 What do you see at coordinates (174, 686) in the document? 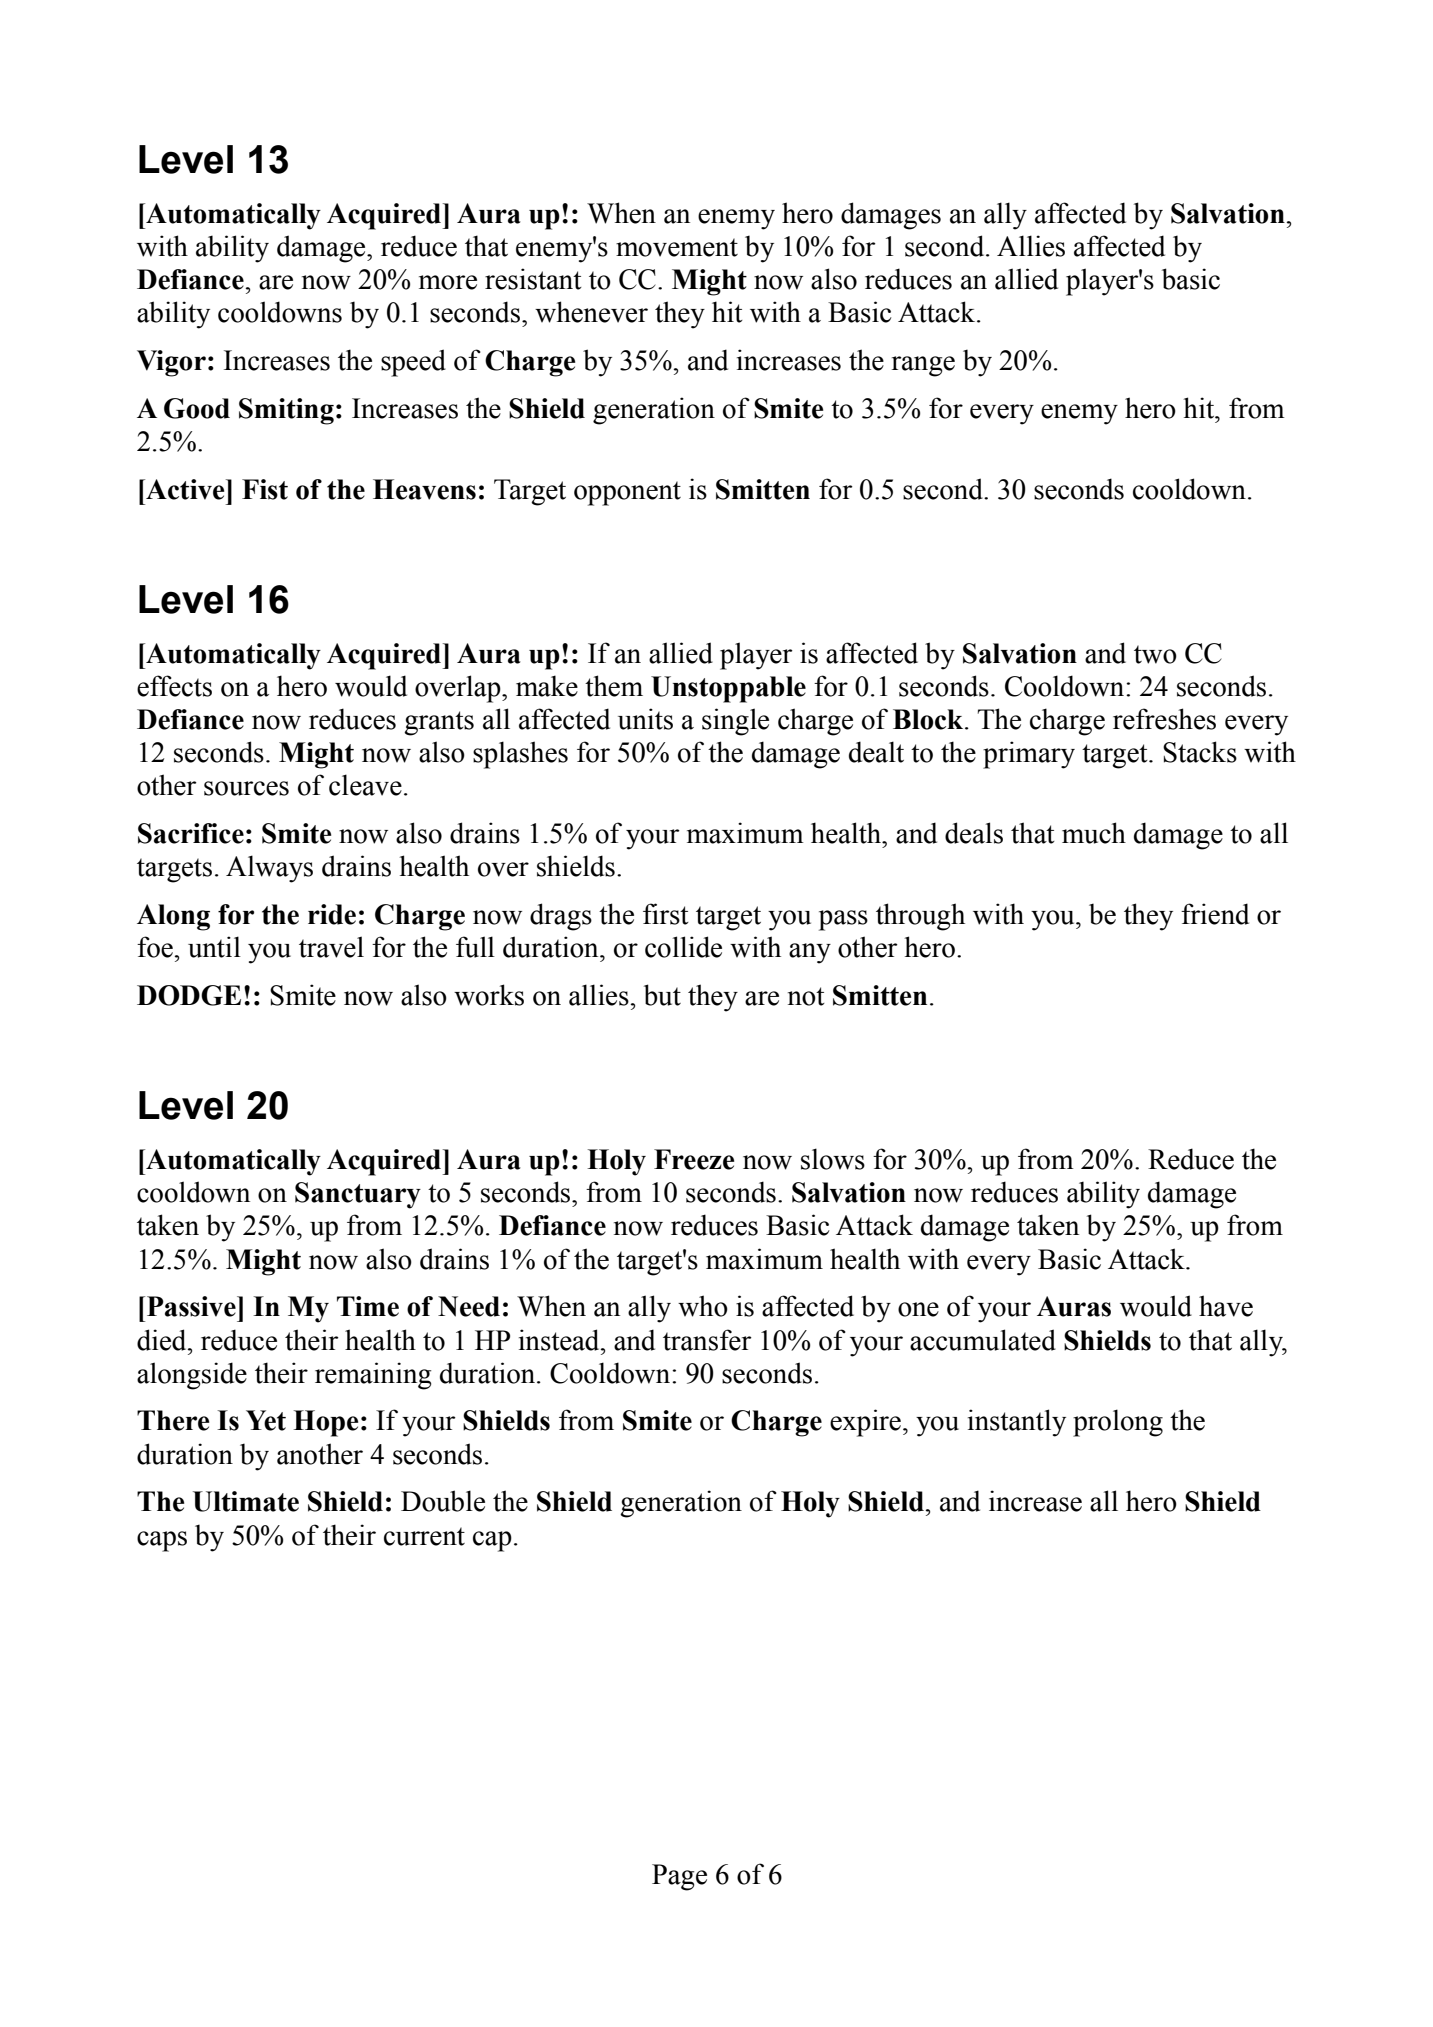
I see `effects` at bounding box center [174, 686].
